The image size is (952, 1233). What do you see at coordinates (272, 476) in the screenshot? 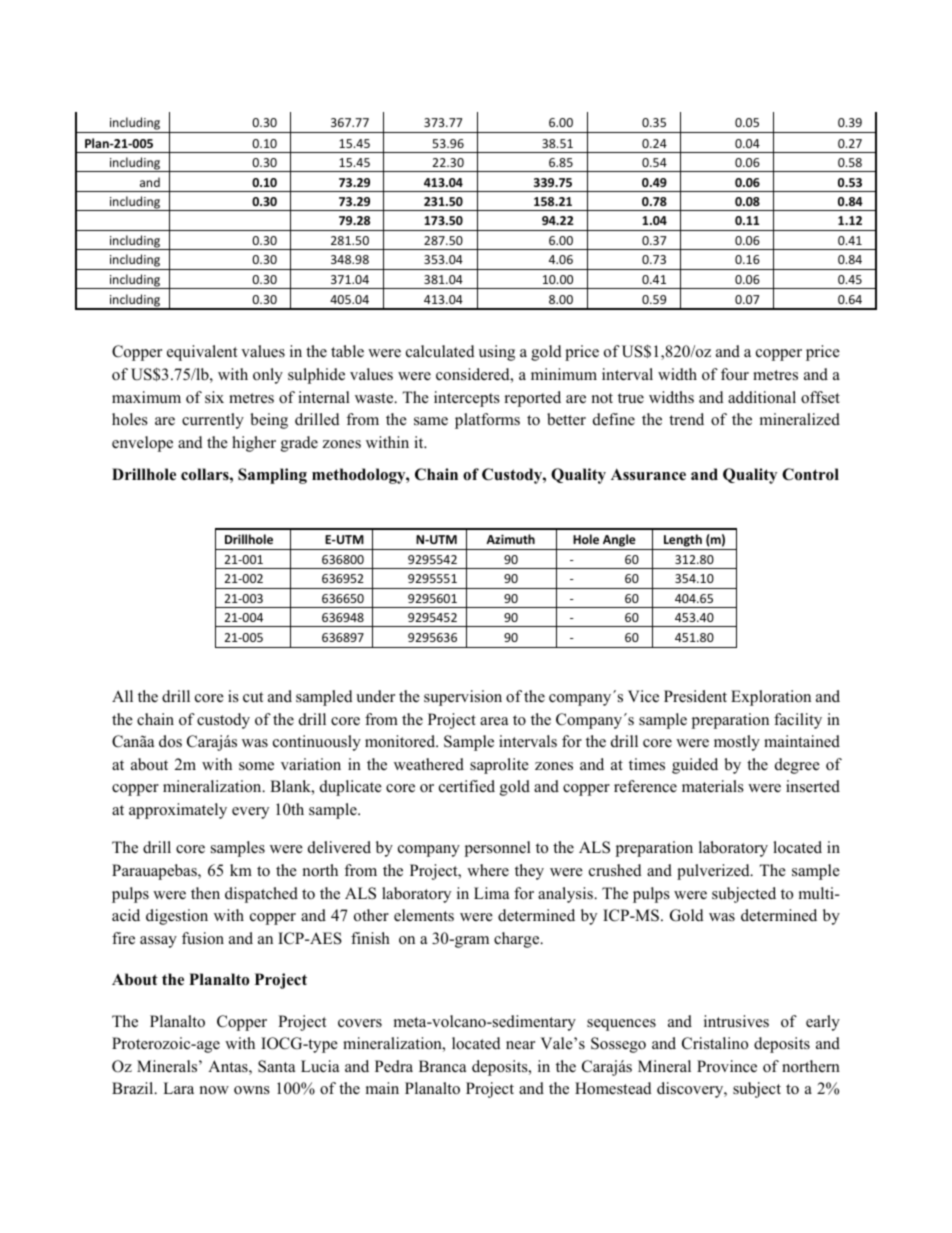
I see `Sampling` at bounding box center [272, 476].
